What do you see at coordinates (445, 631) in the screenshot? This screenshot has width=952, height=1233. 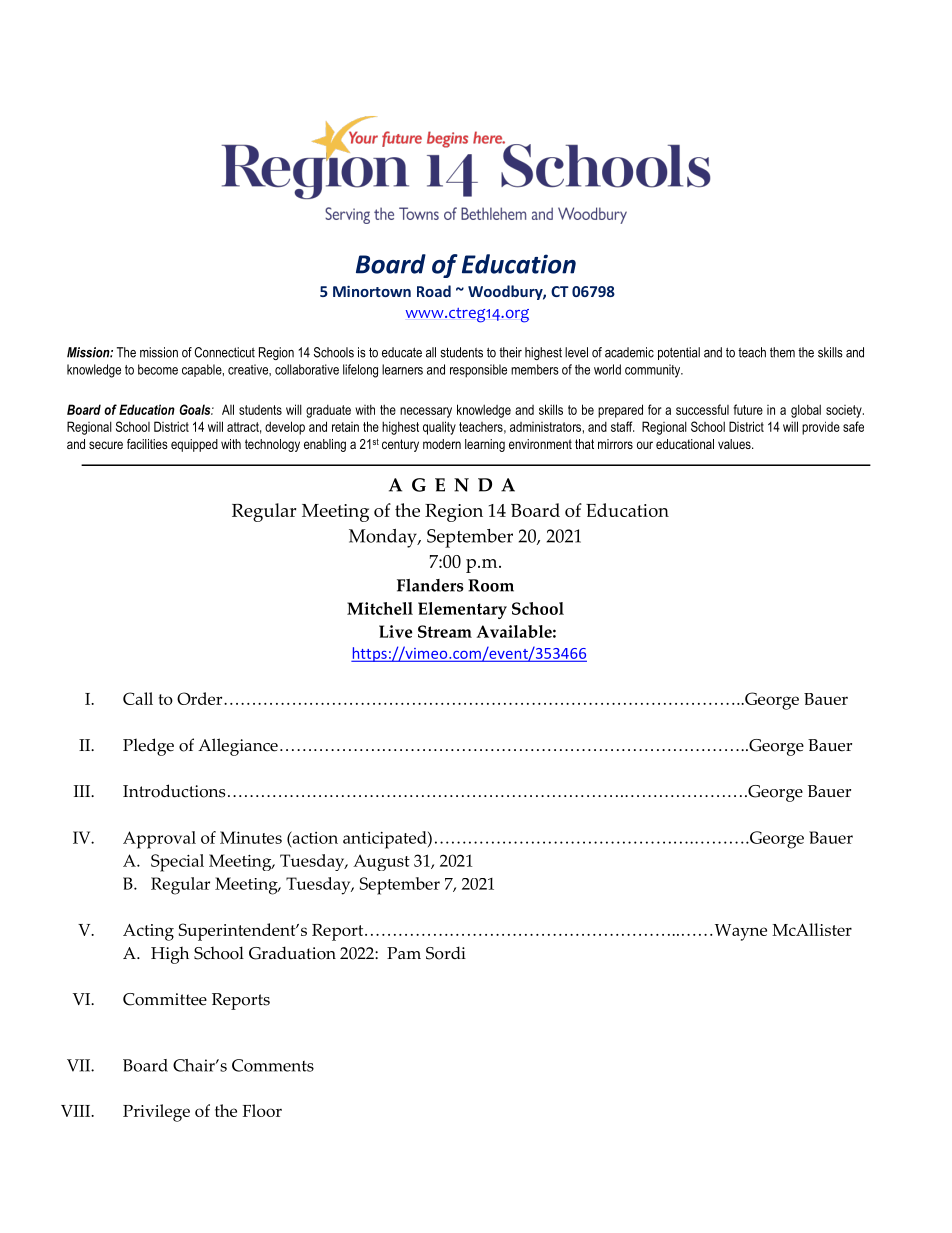 I see `Stream` at bounding box center [445, 631].
